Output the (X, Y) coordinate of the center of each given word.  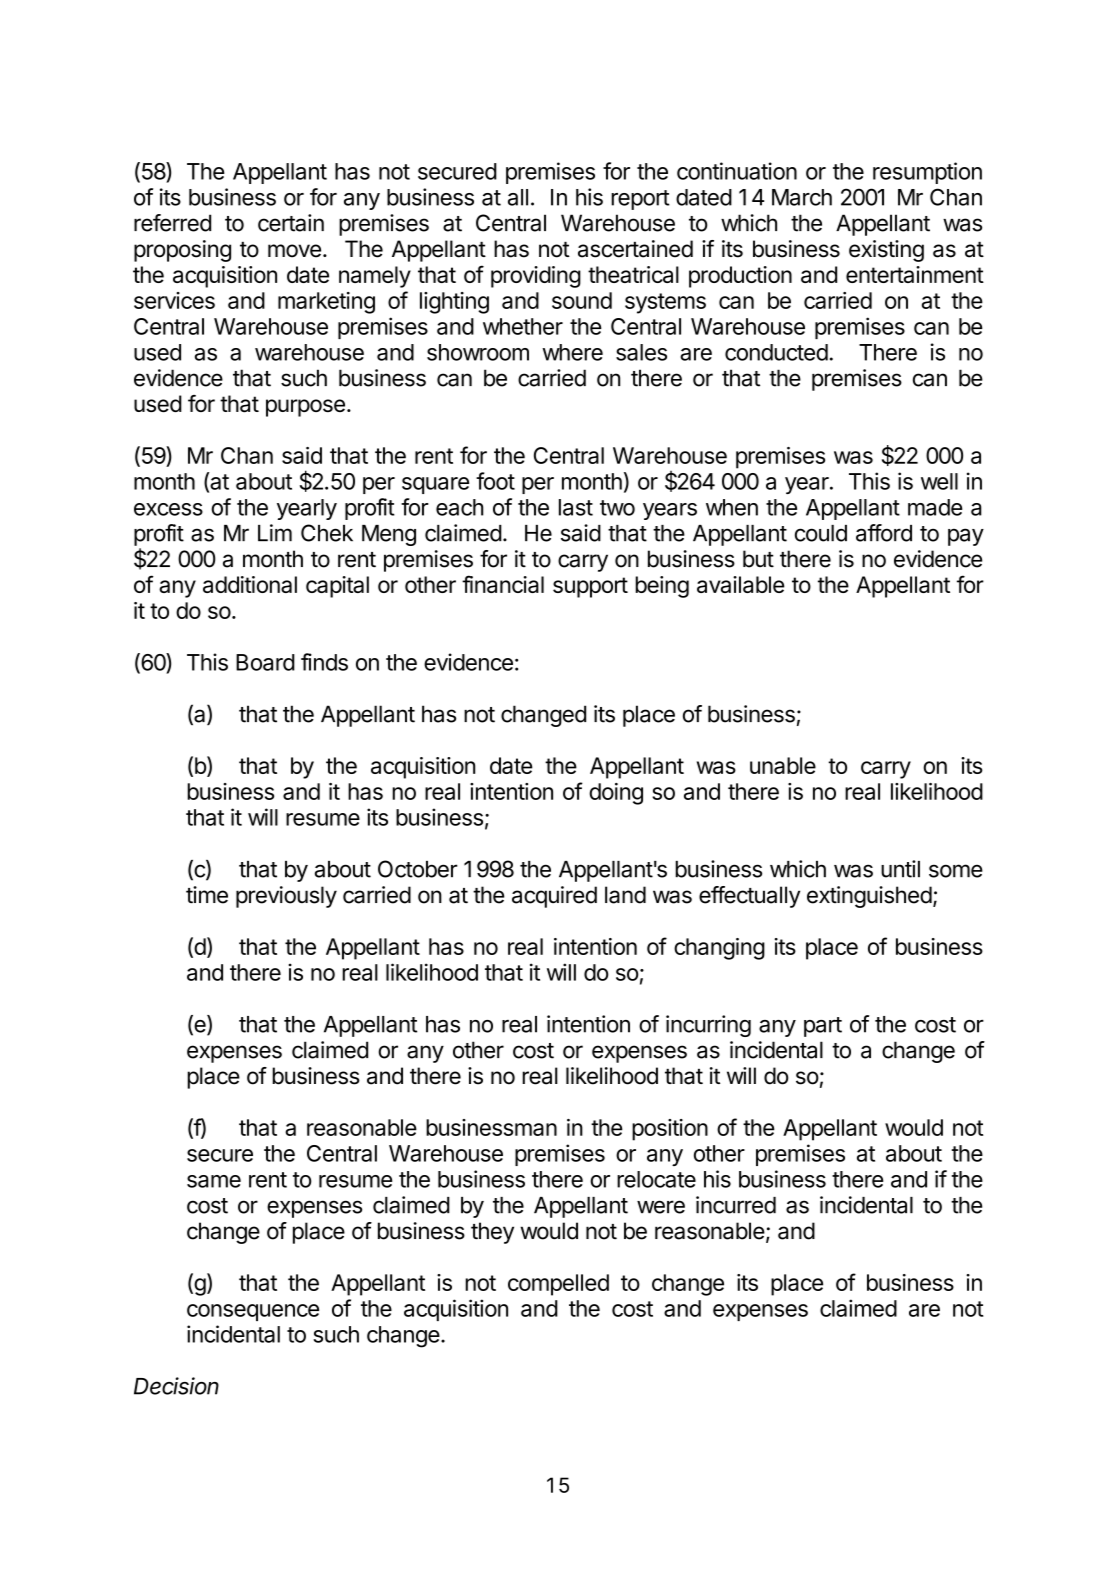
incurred (736, 1205)
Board (265, 662)
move (294, 251)
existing (886, 251)
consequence (253, 1312)
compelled (558, 1285)
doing (616, 794)
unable (783, 765)
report (640, 200)
